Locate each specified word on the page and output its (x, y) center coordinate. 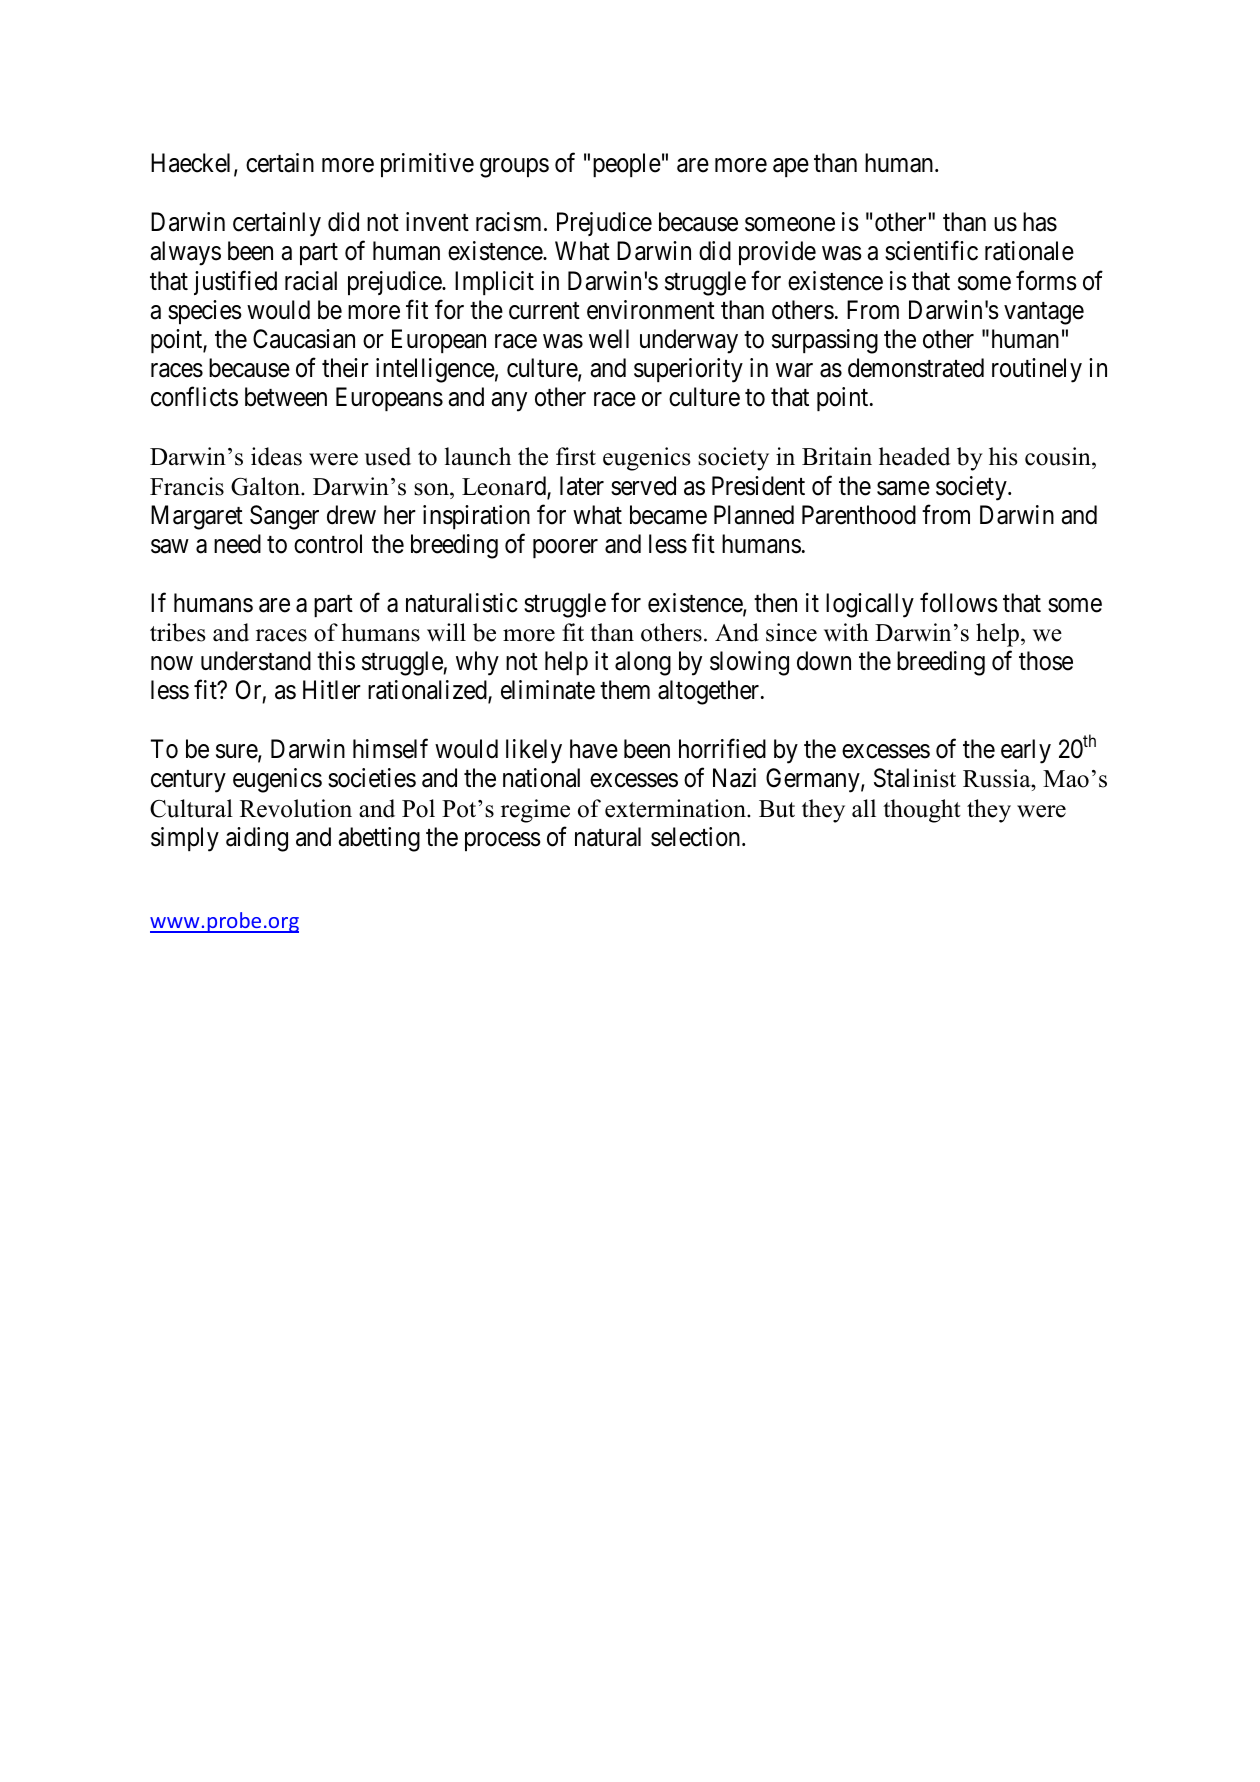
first (576, 456)
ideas (276, 456)
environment (651, 310)
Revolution (296, 808)
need (237, 544)
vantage (1044, 313)
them (625, 690)
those (1046, 661)
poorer (565, 548)
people (627, 165)
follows (959, 602)
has (1040, 222)
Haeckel (193, 164)
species (205, 312)
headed (915, 456)
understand (256, 661)
